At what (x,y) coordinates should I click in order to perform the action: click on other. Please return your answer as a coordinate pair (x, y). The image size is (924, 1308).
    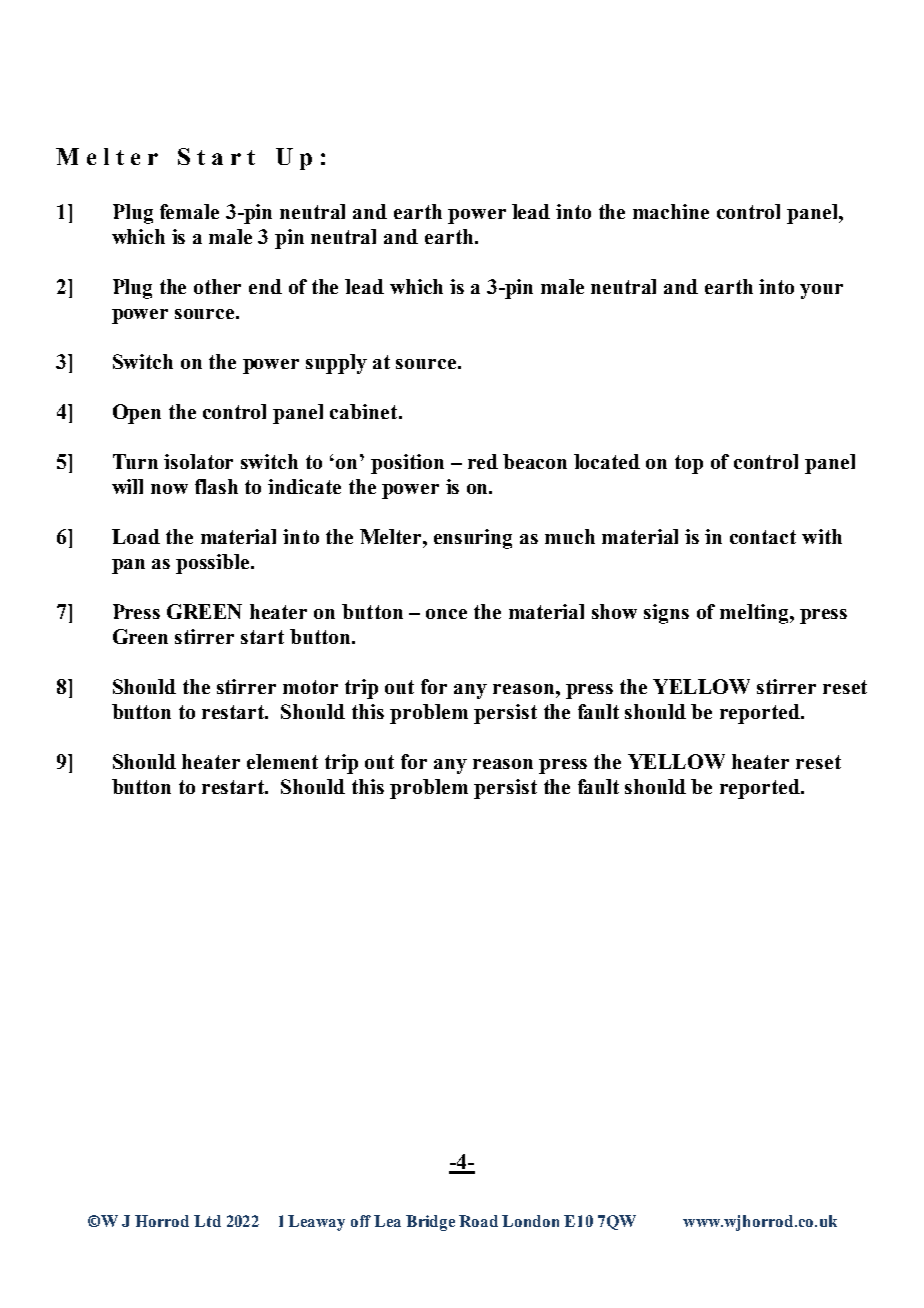
    Looking at the image, I should click on (217, 286).
